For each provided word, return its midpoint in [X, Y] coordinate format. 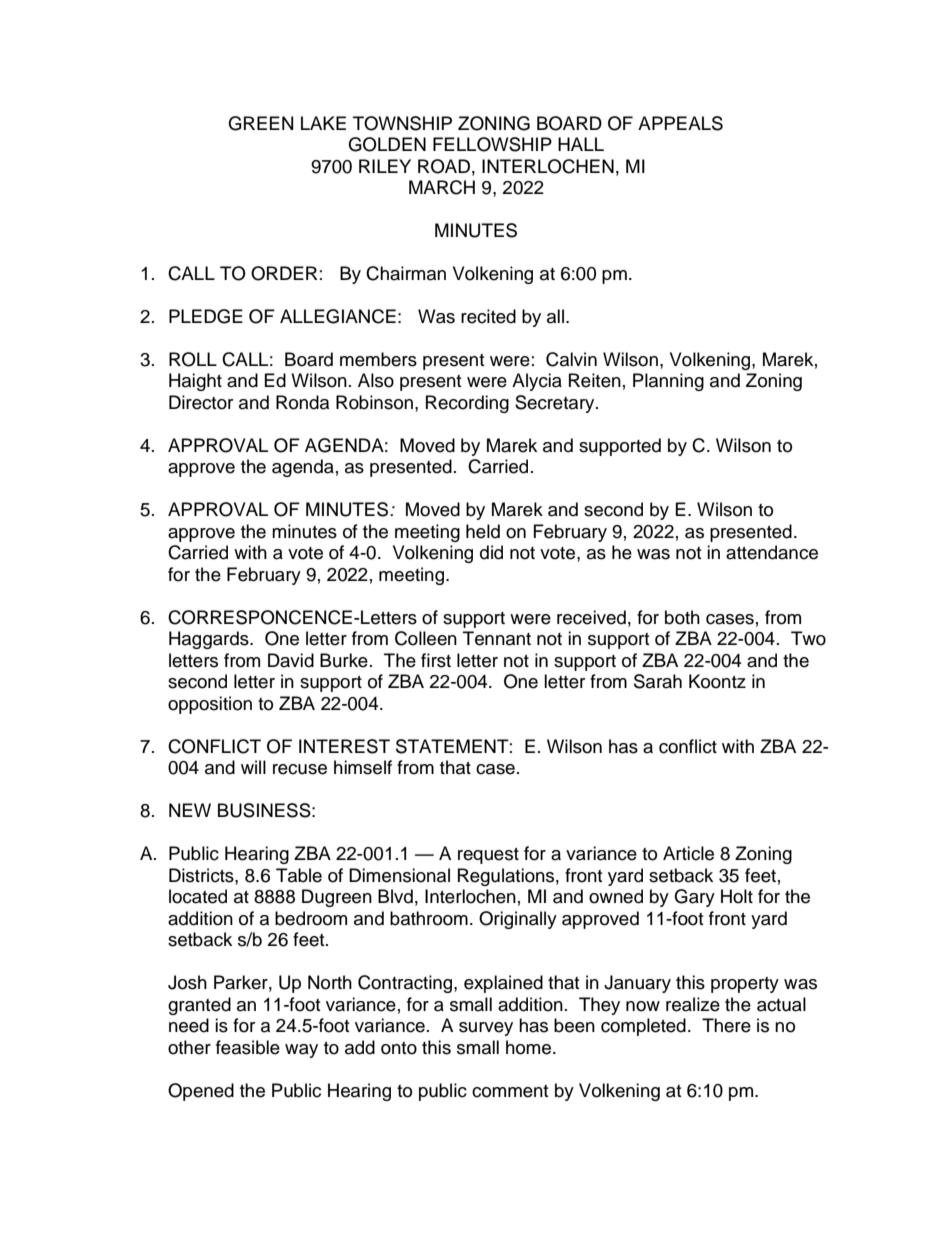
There [726, 1025]
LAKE [323, 123]
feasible [248, 1047]
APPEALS [680, 123]
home [530, 1047]
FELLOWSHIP [492, 144]
